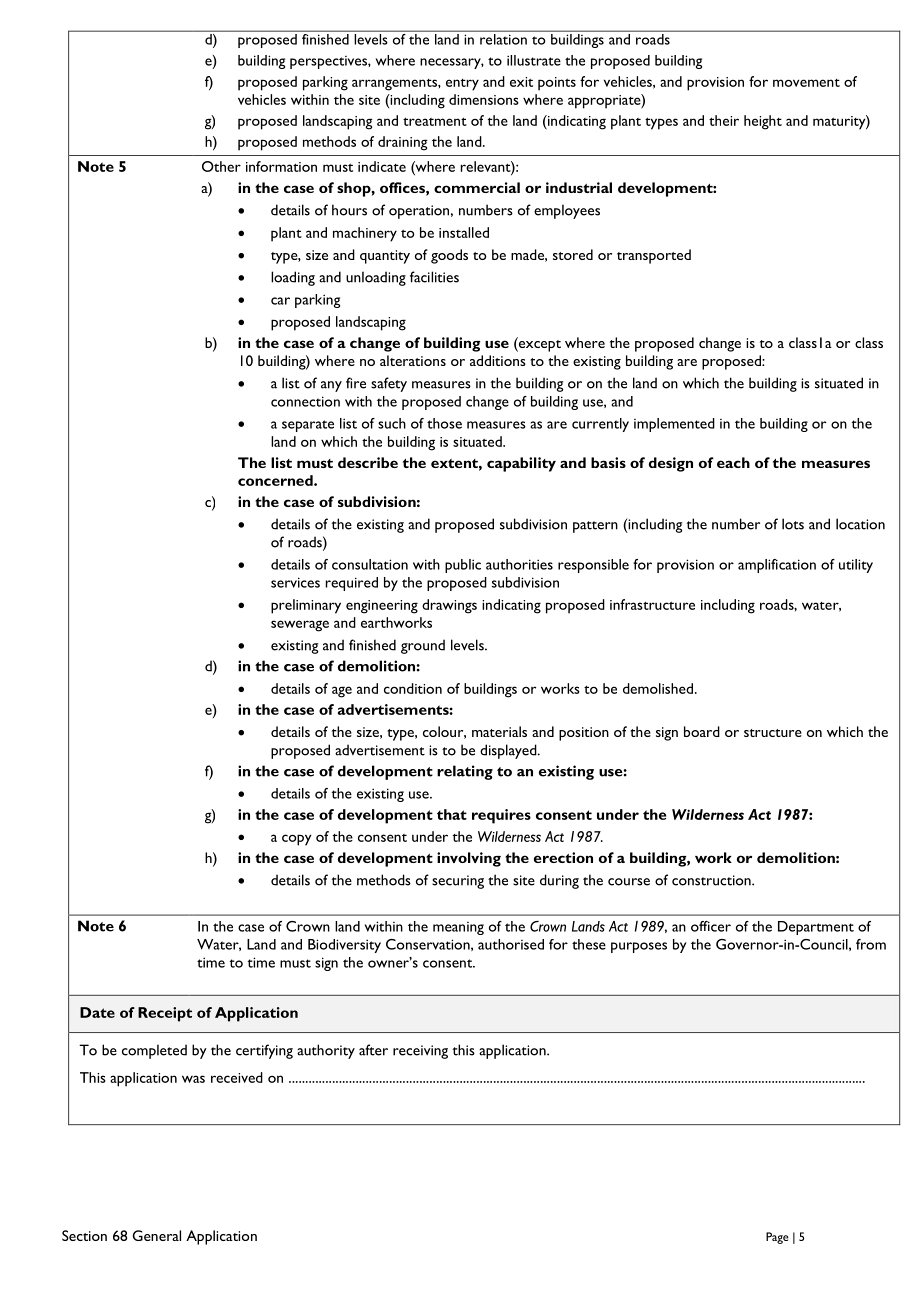 The image size is (924, 1308). I want to click on General, so click(157, 1235).
